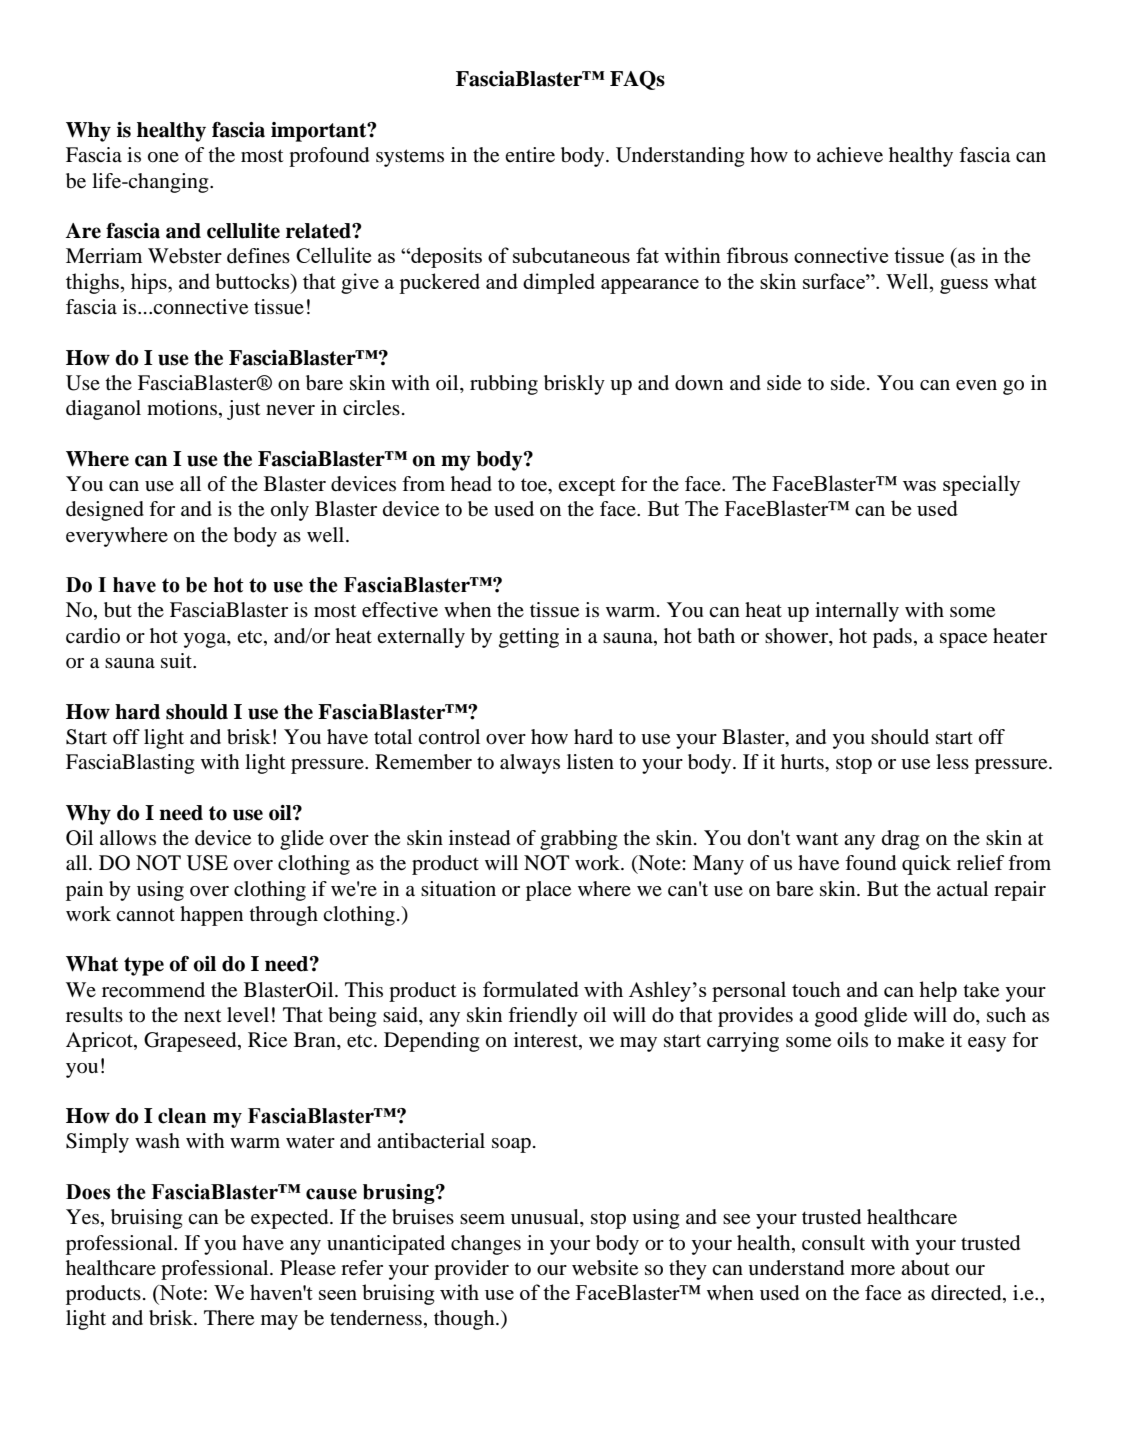 The image size is (1121, 1451). I want to click on entire, so click(530, 155).
